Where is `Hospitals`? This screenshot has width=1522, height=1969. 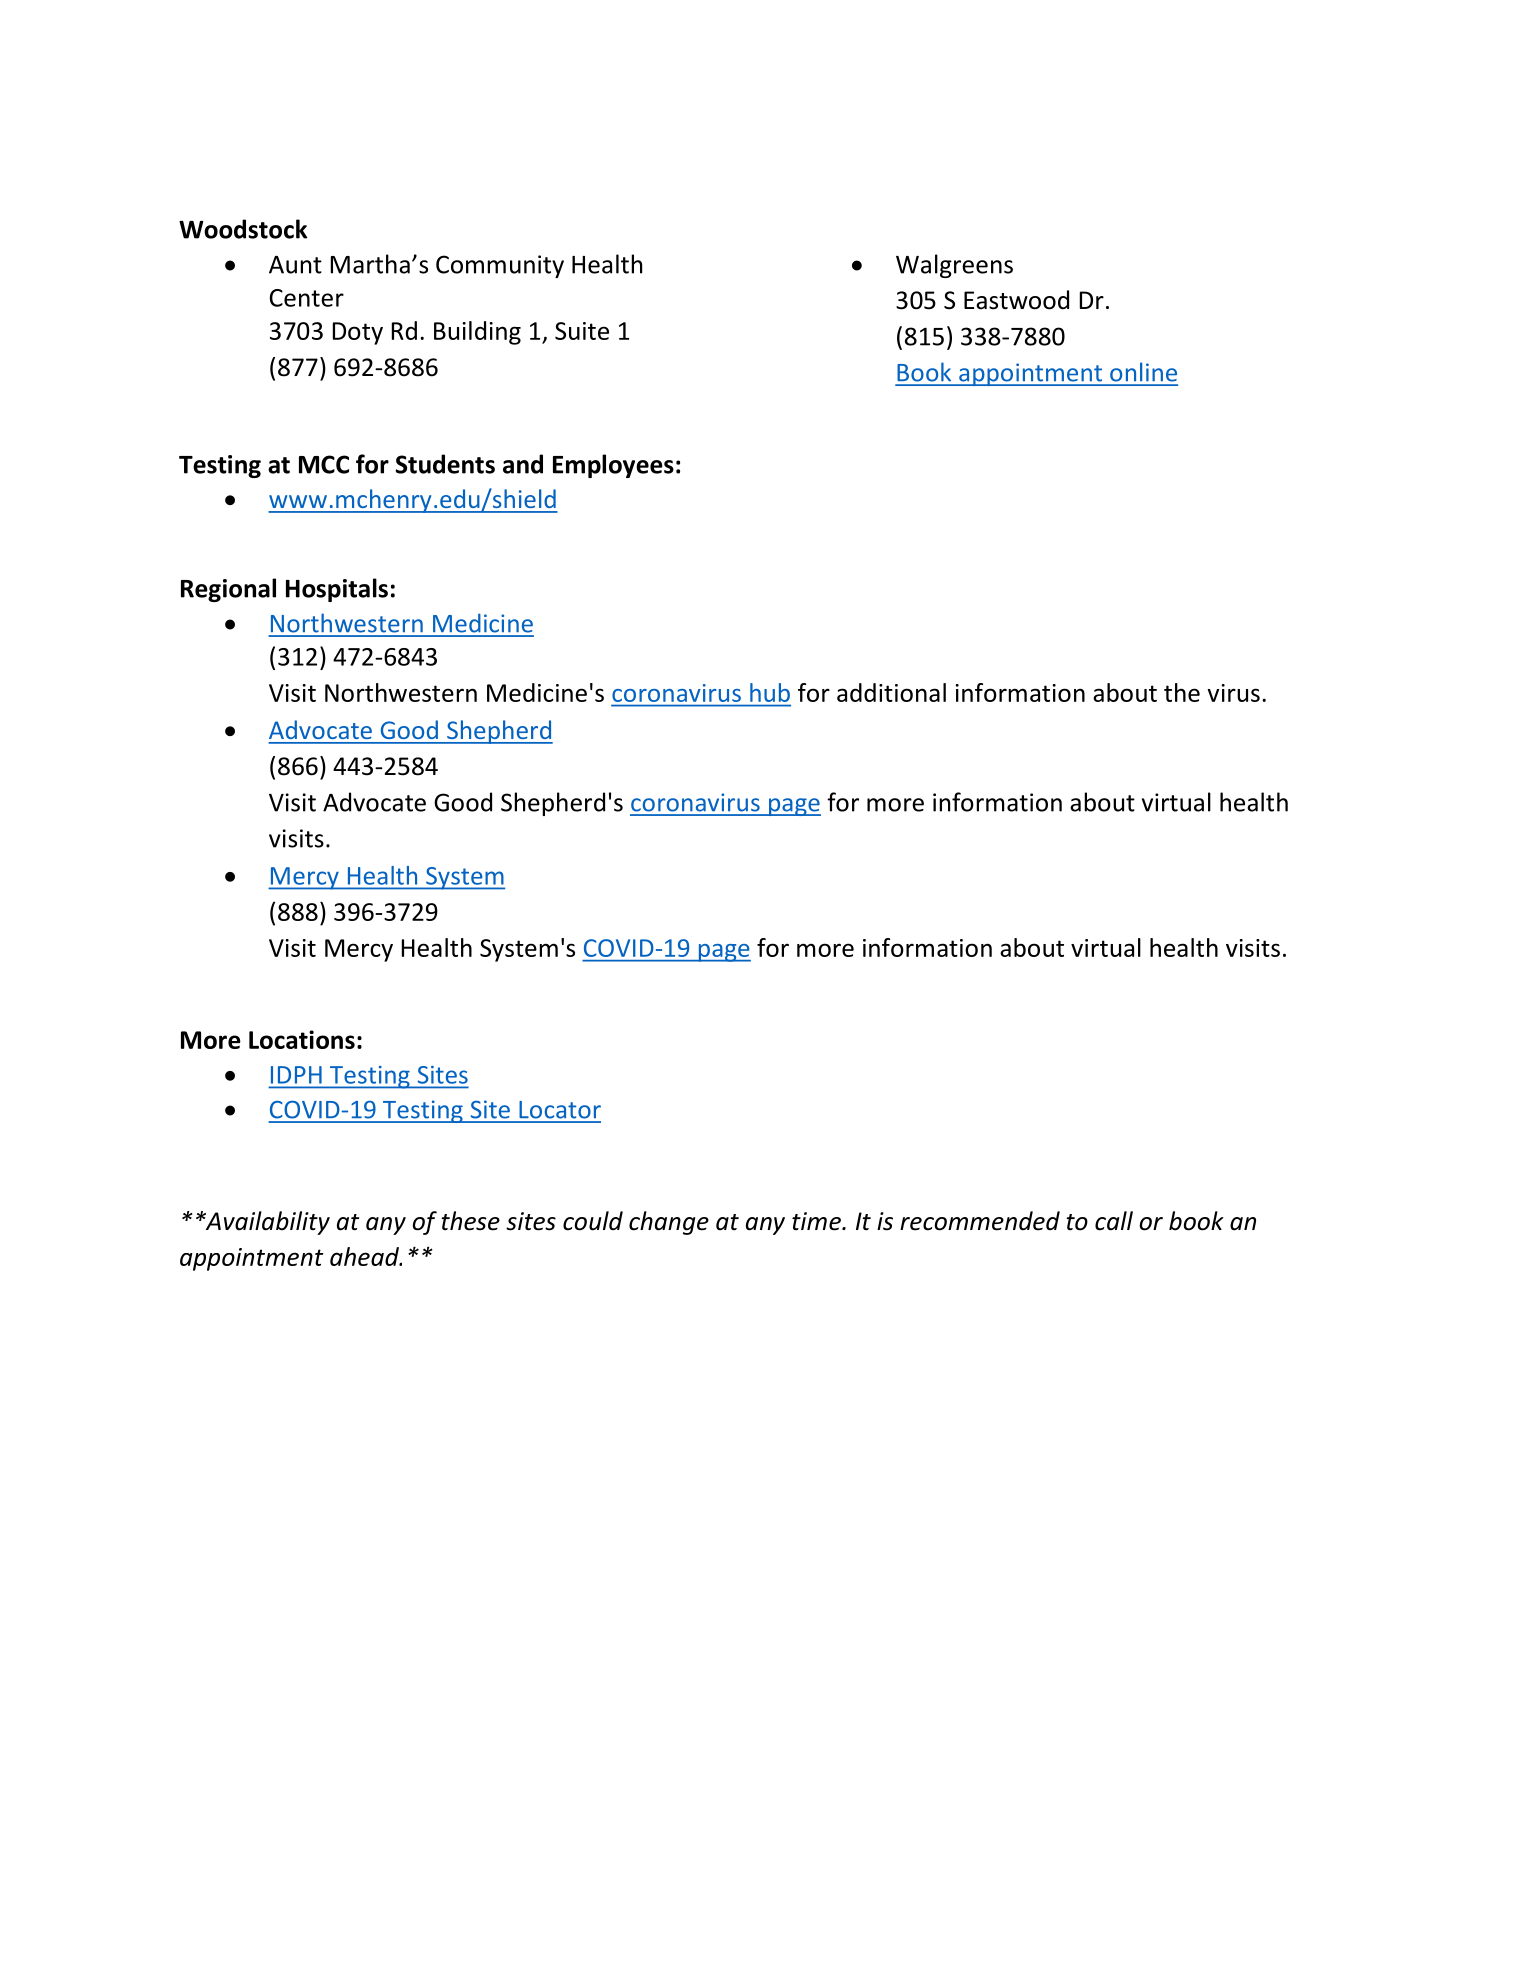 Hospitals is located at coordinates (337, 590).
